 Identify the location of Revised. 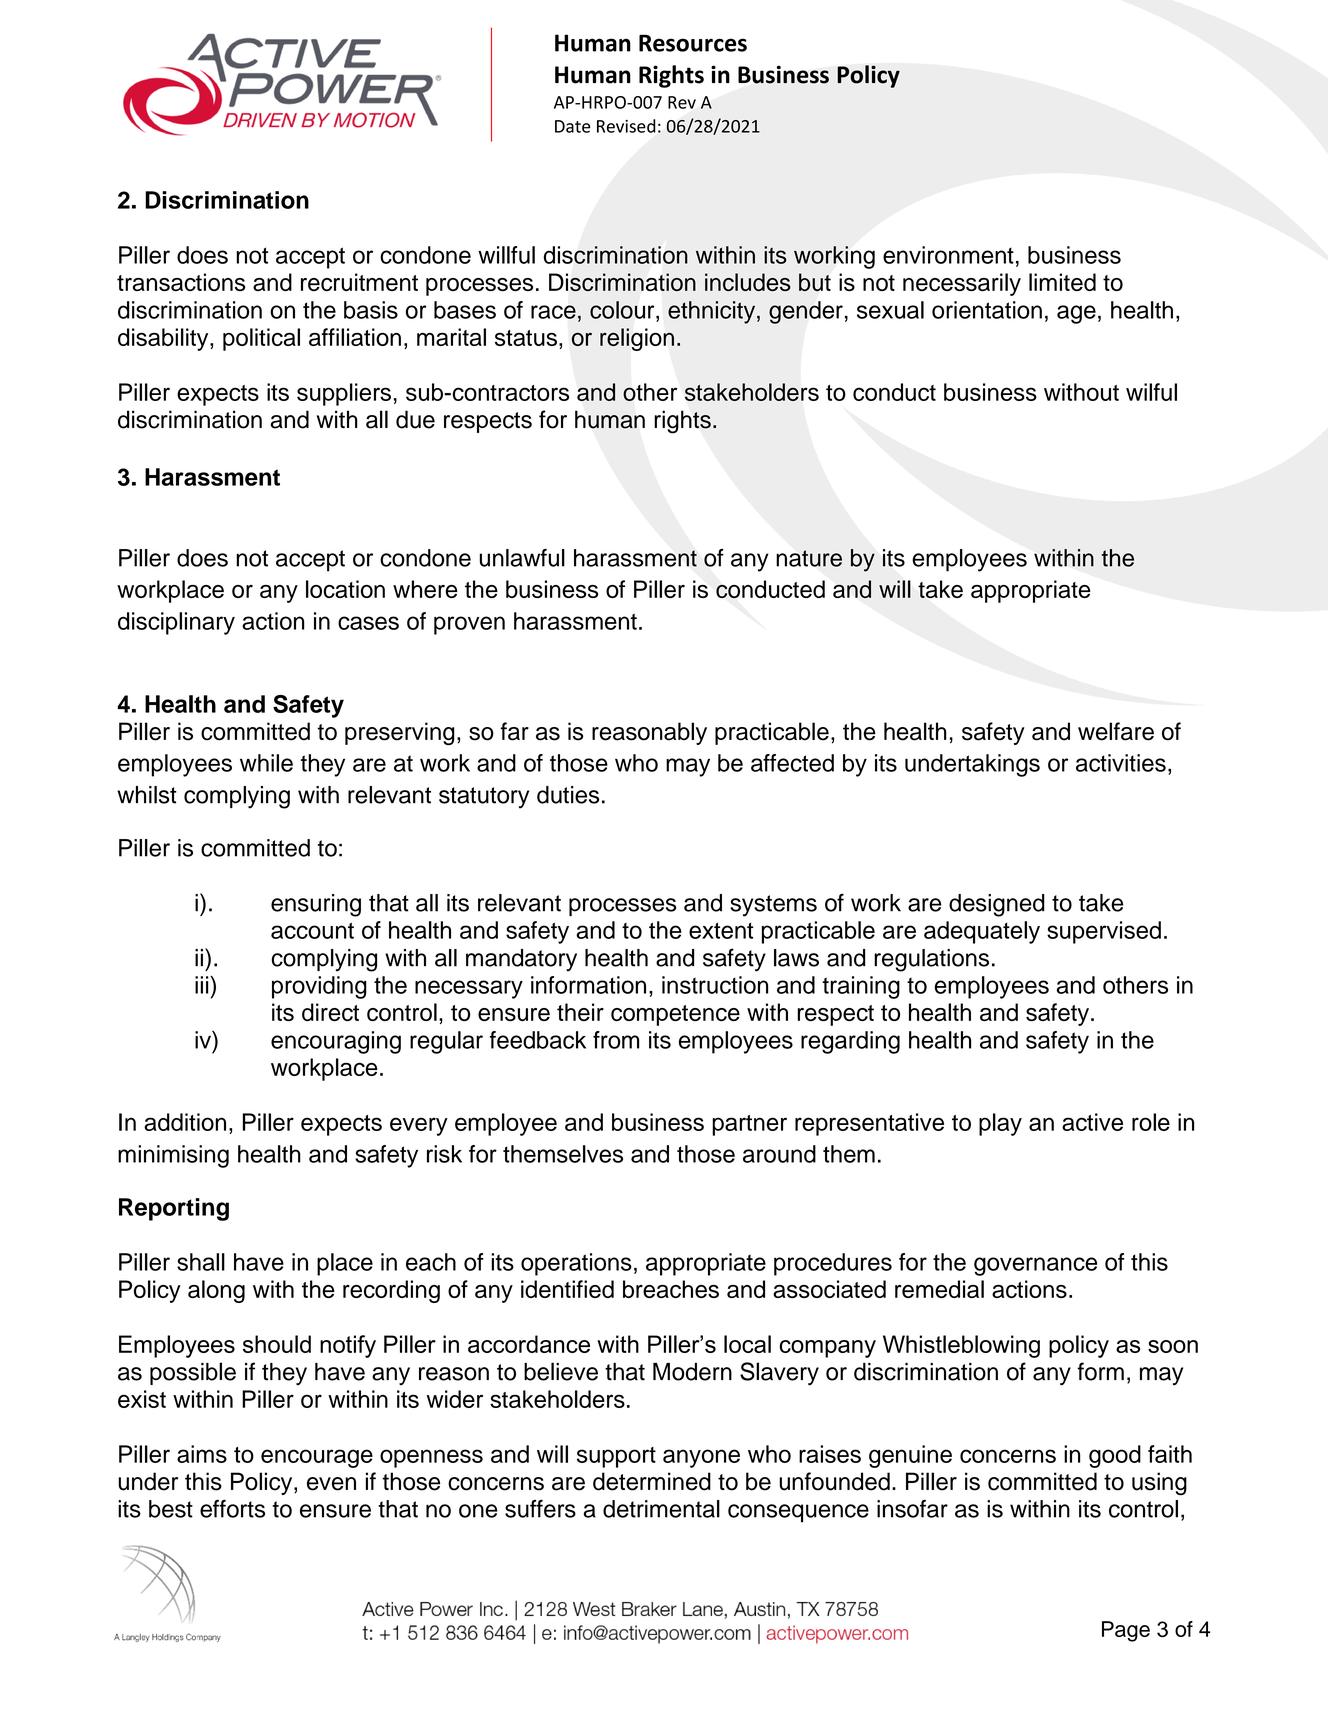
(626, 126).
